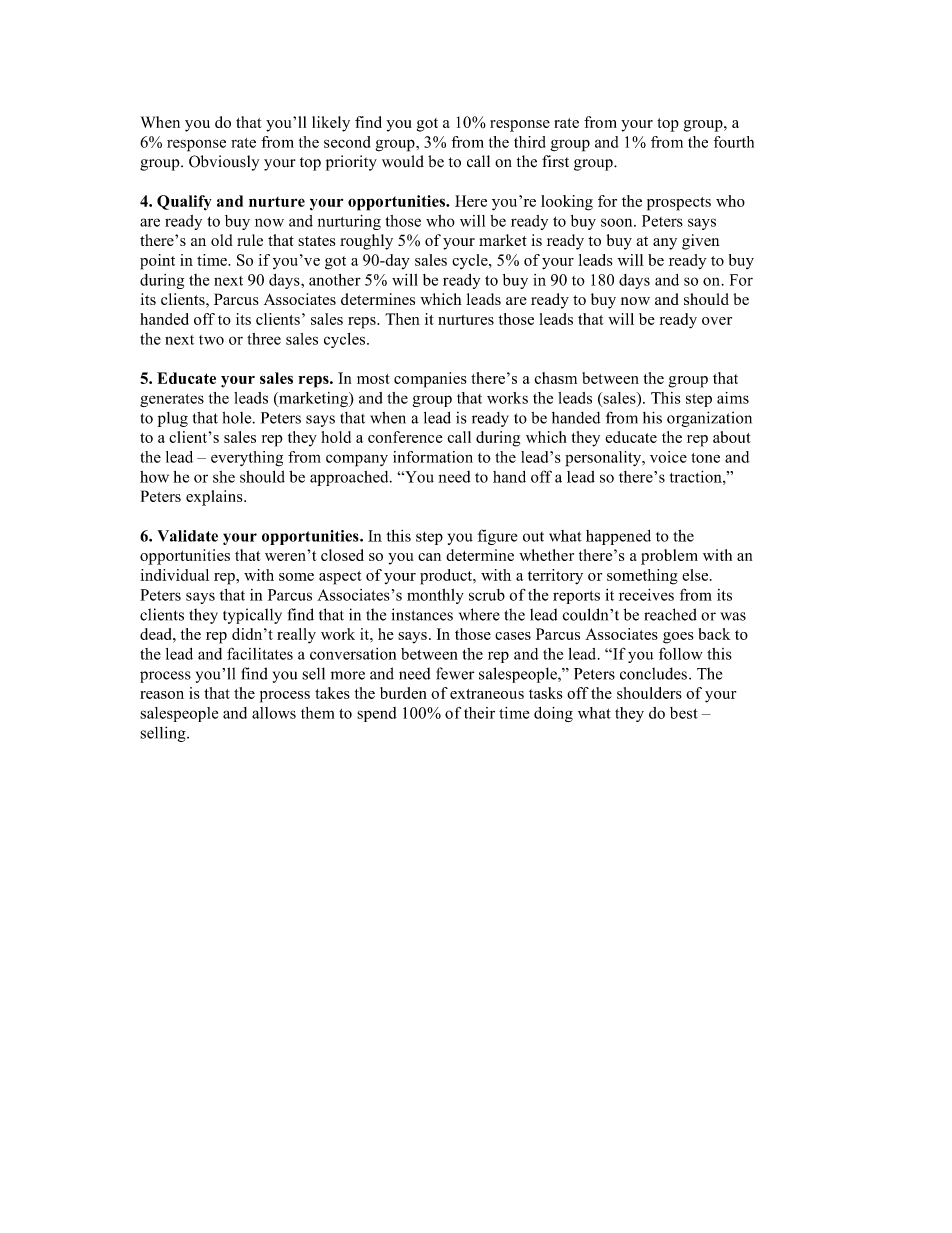 Image resolution: width=952 pixels, height=1233 pixels. What do you see at coordinates (669, 557) in the screenshot?
I see `problem` at bounding box center [669, 557].
